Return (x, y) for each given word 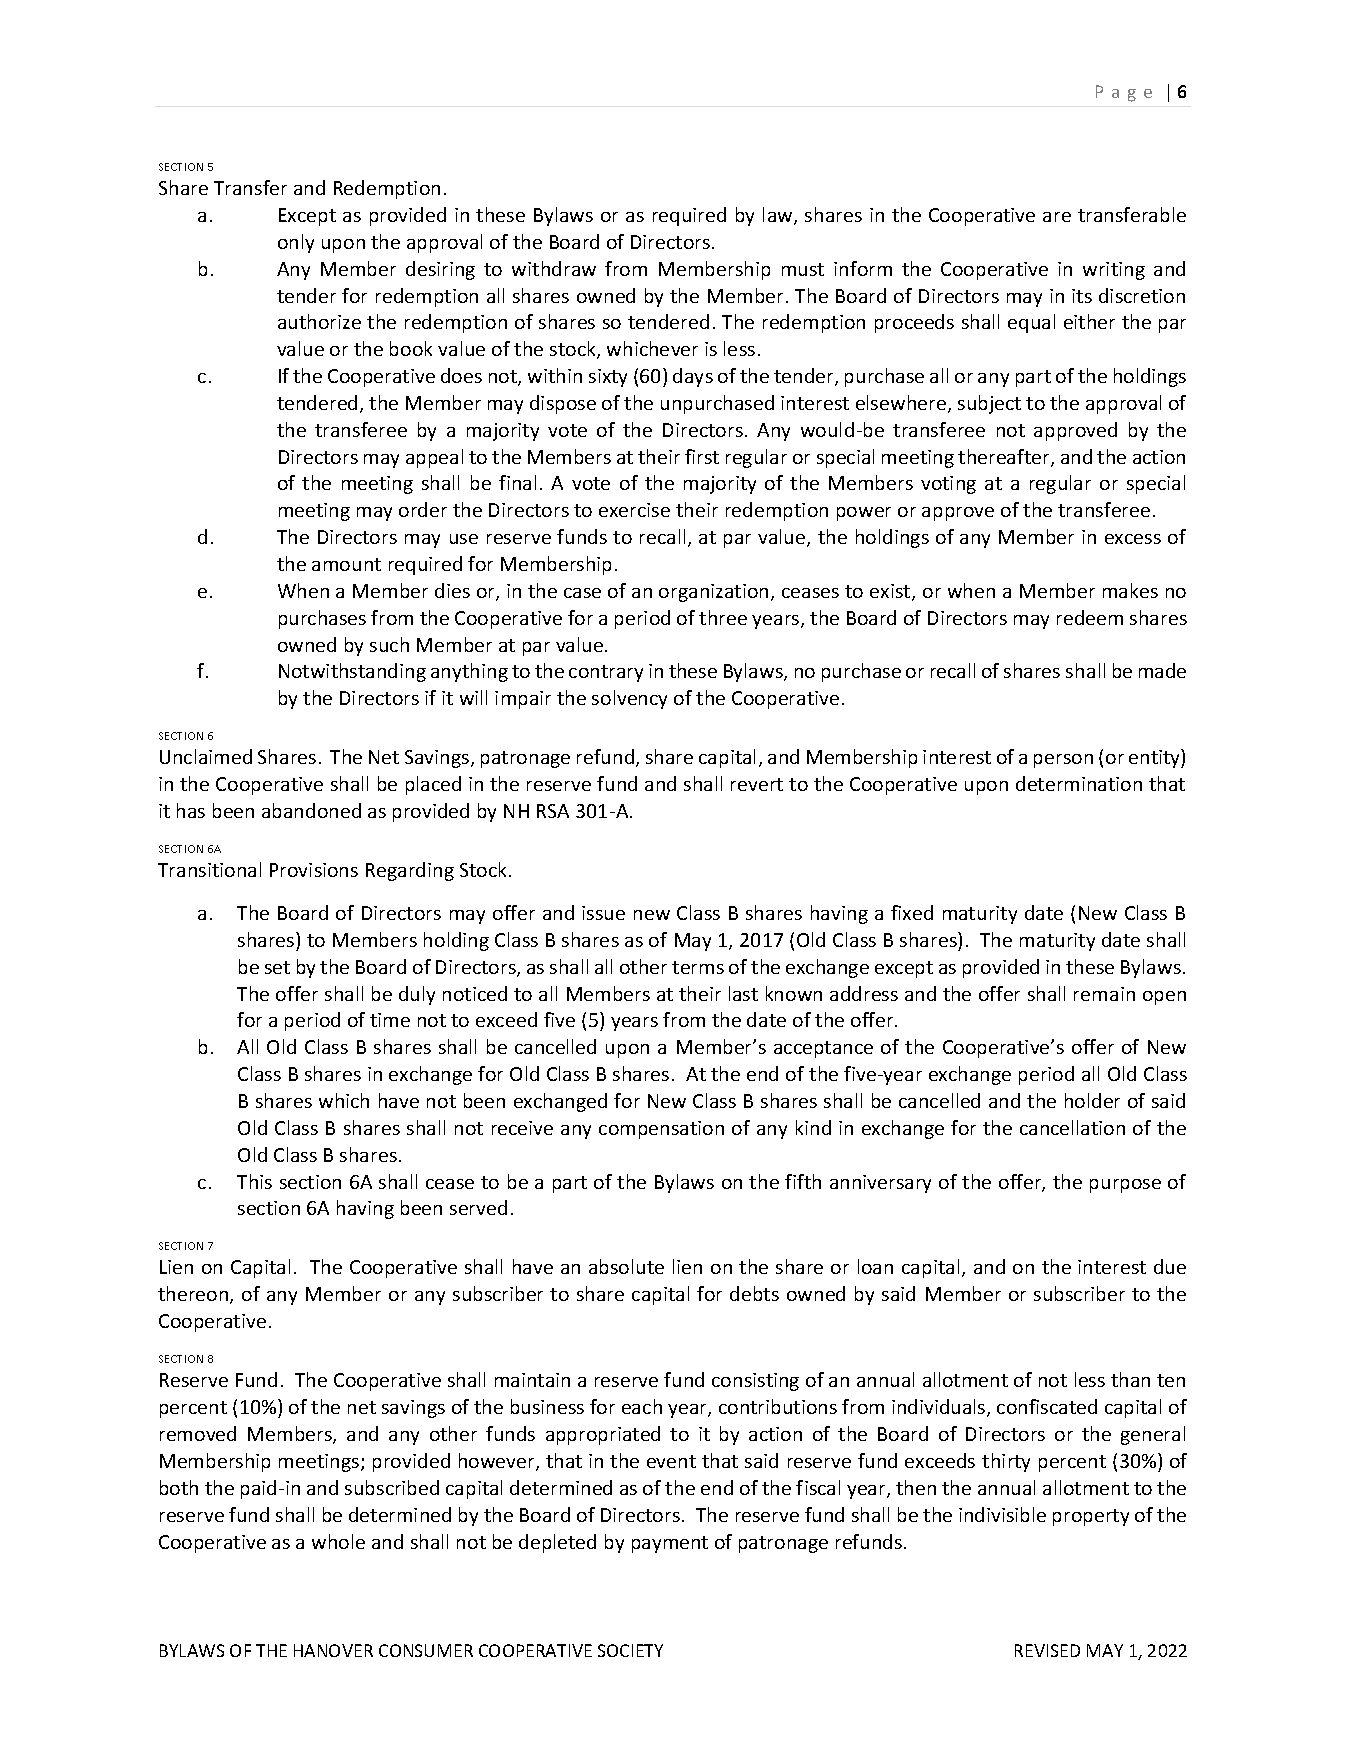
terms (698, 967)
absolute (626, 1266)
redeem (1090, 617)
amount (346, 564)
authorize (319, 321)
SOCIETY (630, 1650)
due (1170, 1266)
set (277, 967)
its (1082, 296)
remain (1104, 994)
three (723, 617)
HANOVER (333, 1650)
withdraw (554, 268)
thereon (194, 1295)
